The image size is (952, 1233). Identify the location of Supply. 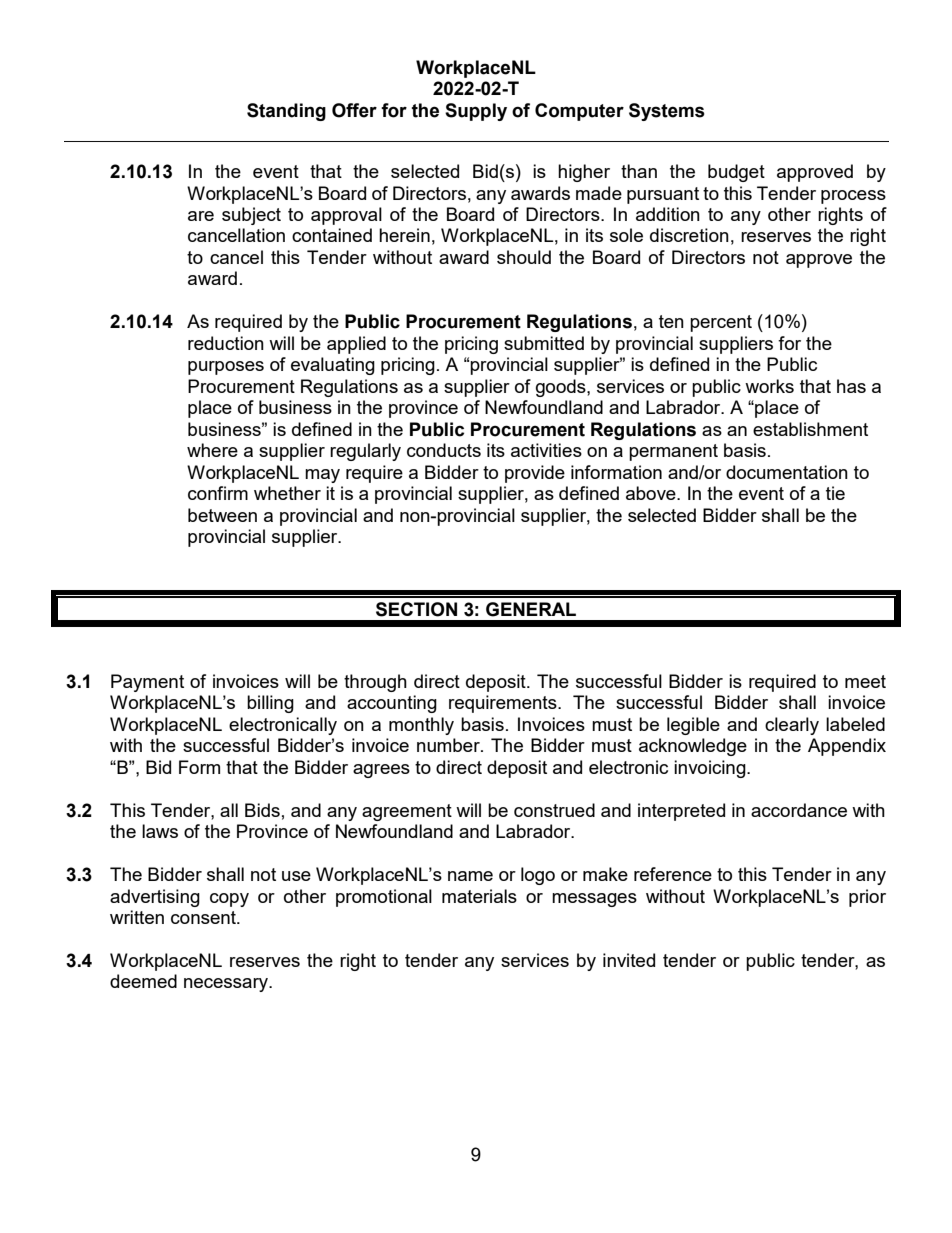
(476, 112).
